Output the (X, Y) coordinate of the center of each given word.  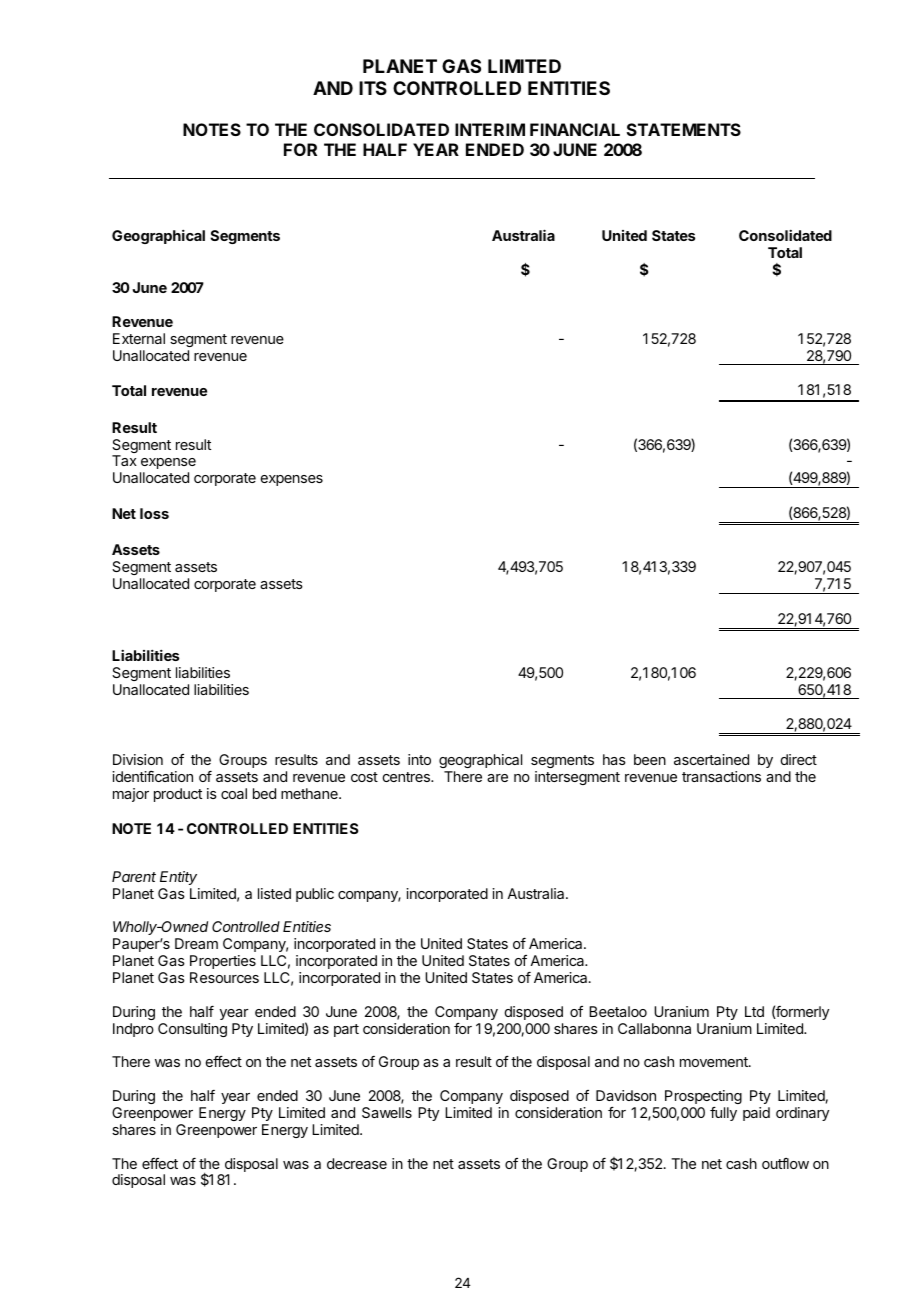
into (419, 759)
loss (154, 513)
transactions (721, 776)
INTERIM (490, 129)
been (650, 759)
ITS (373, 88)
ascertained (711, 759)
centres (407, 777)
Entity (178, 878)
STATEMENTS (684, 129)
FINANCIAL (575, 129)
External (139, 338)
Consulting (192, 1030)
